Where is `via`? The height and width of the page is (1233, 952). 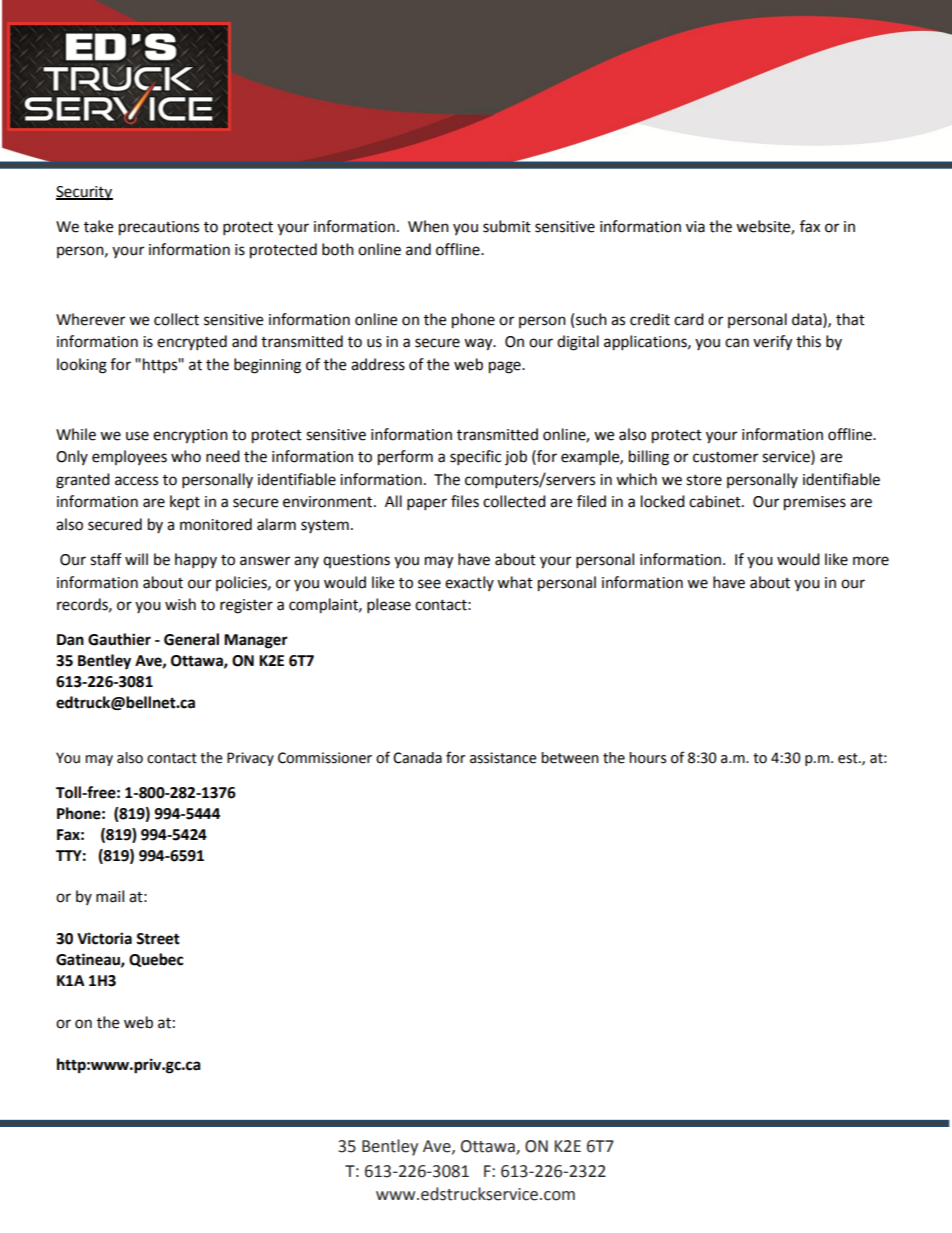
via is located at coordinates (695, 227).
